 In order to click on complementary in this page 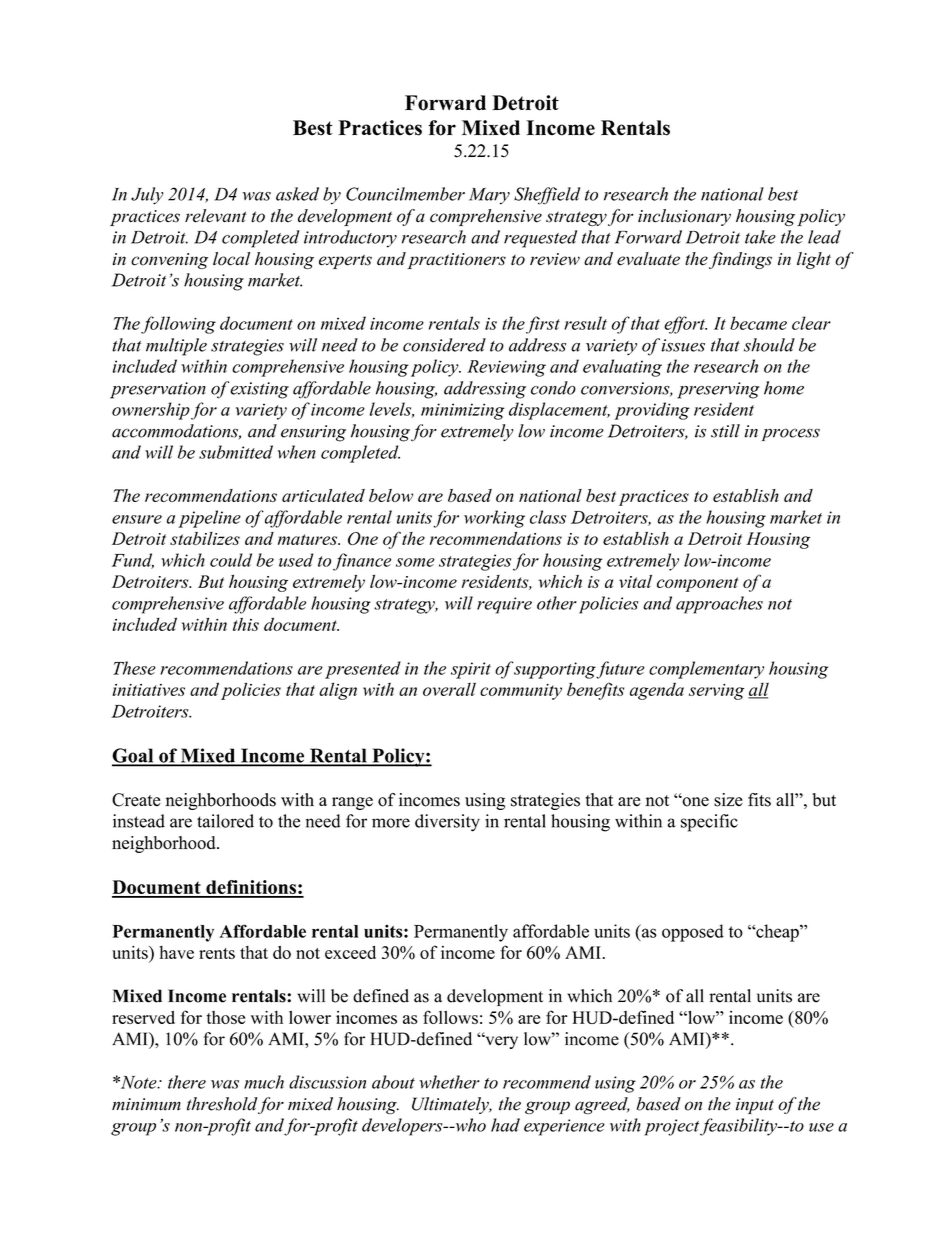, I will do `click(706, 670)`.
